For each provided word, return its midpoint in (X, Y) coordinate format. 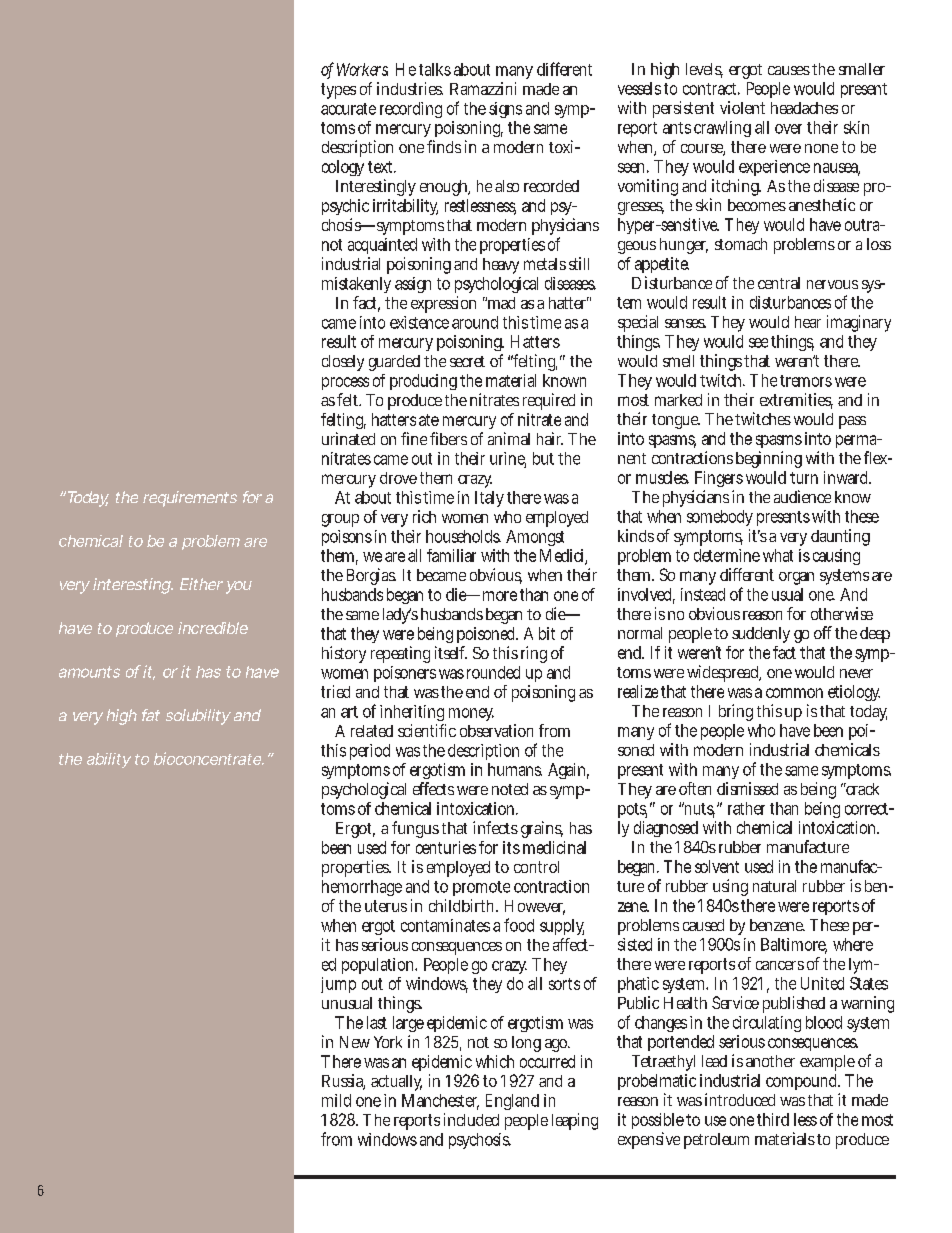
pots (632, 810)
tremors (806, 381)
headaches (804, 108)
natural (774, 886)
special (638, 323)
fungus (415, 829)
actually (396, 1083)
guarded (394, 363)
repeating (400, 654)
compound (803, 1082)
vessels (639, 88)
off (823, 632)
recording (411, 110)
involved (646, 595)
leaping (575, 1121)
